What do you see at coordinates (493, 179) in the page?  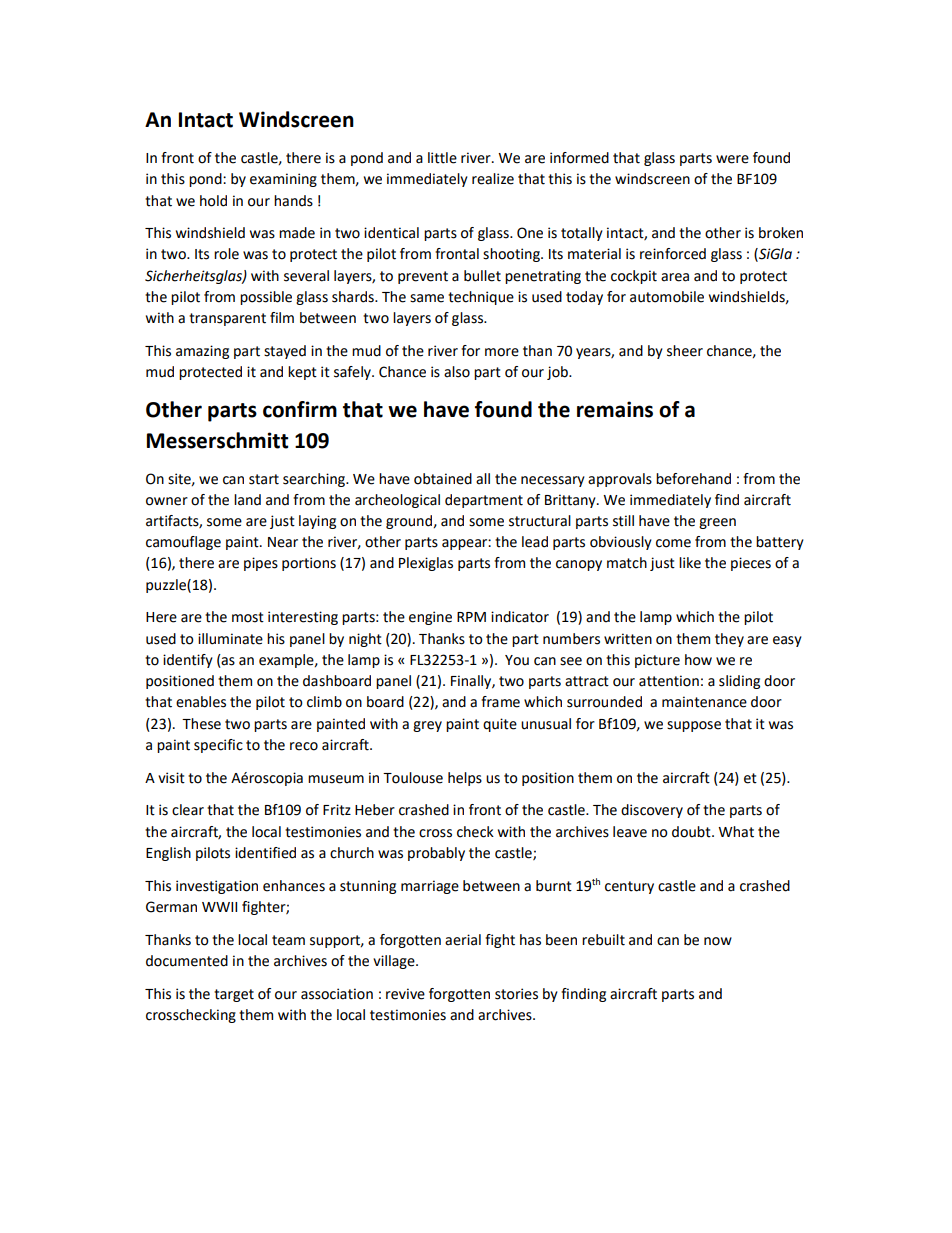 I see `realize` at bounding box center [493, 179].
